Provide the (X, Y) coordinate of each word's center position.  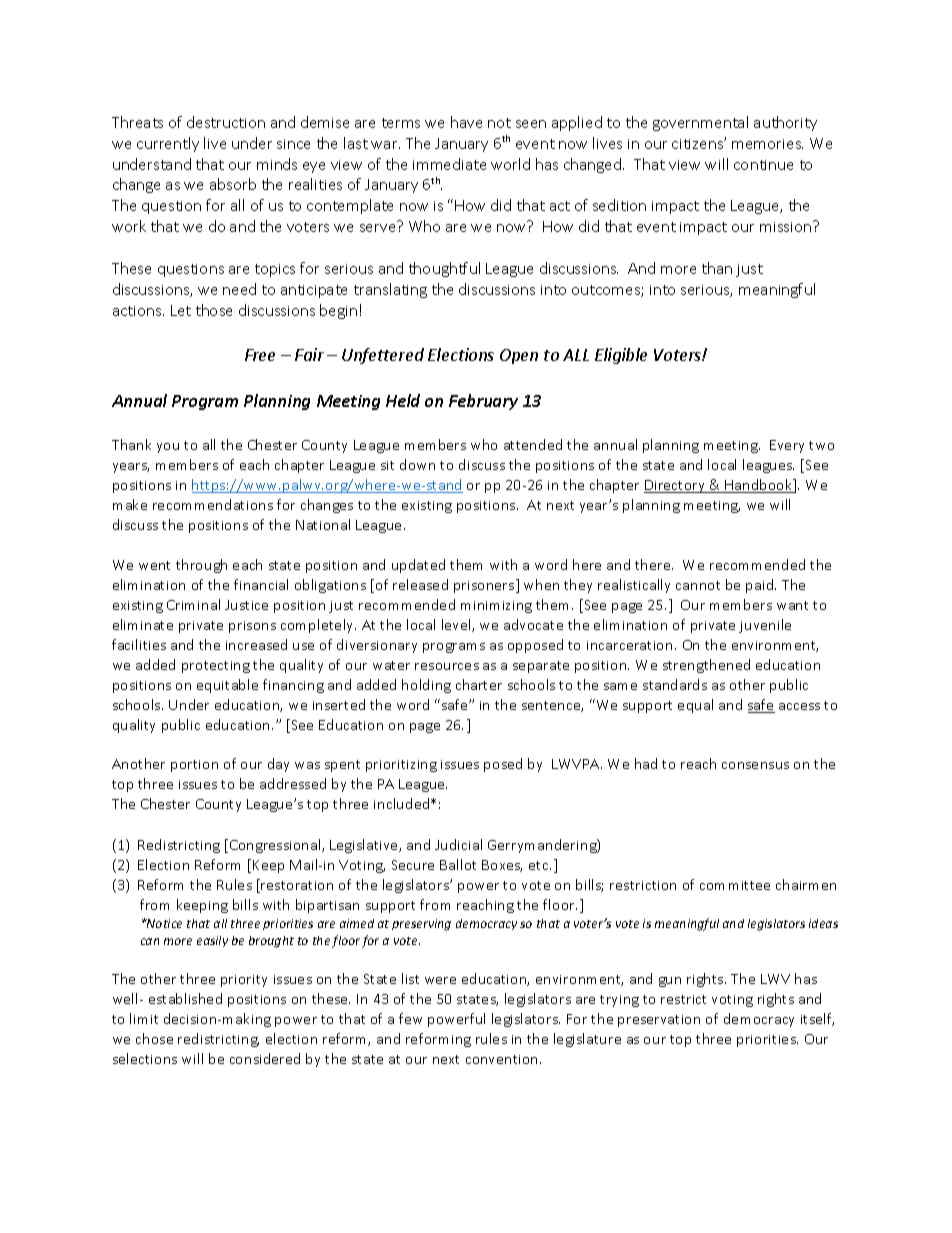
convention (503, 1059)
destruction (226, 122)
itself (817, 1019)
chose (154, 1038)
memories (767, 144)
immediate (449, 164)
